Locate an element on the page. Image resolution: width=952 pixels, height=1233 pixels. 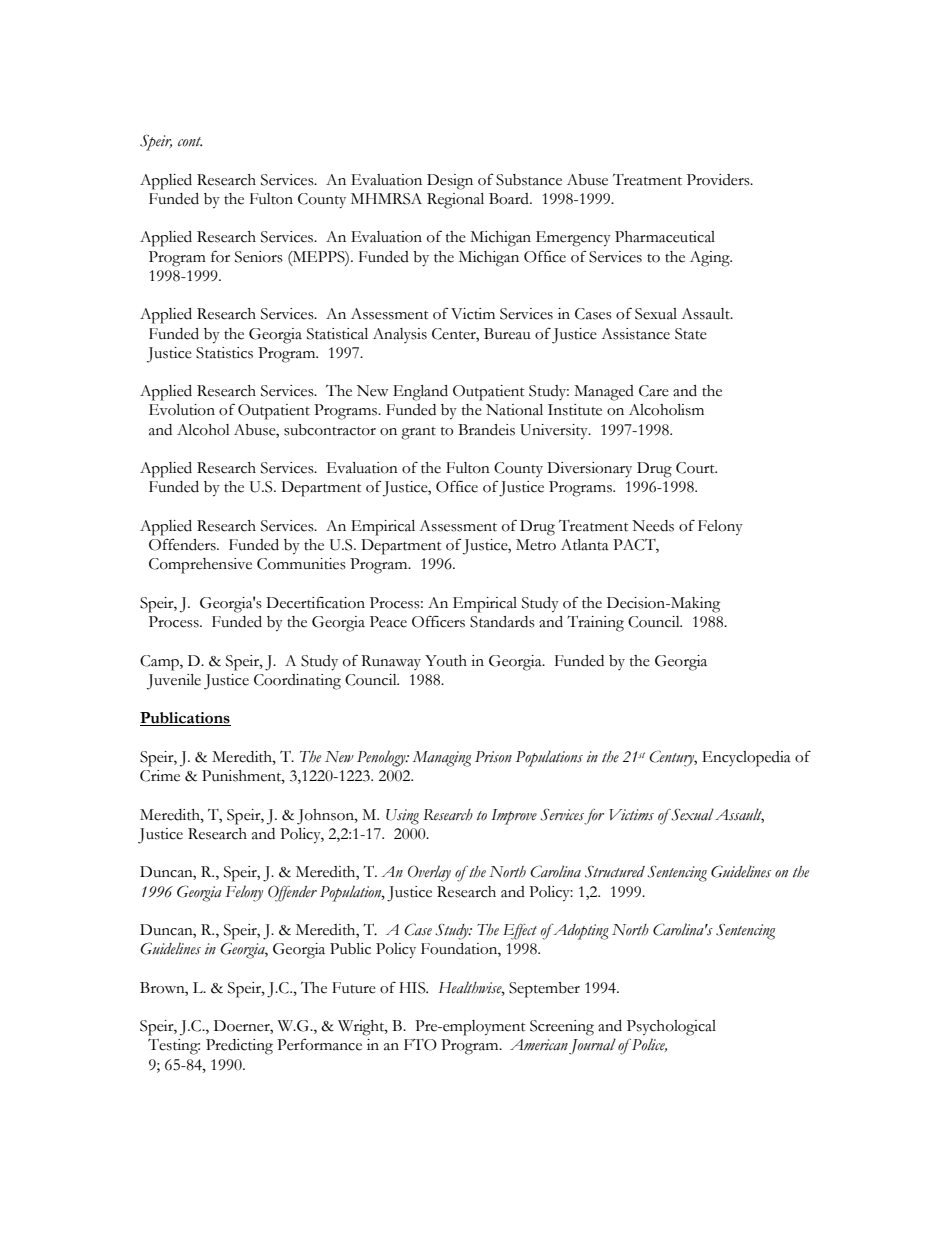
Regional is located at coordinates (455, 201).
